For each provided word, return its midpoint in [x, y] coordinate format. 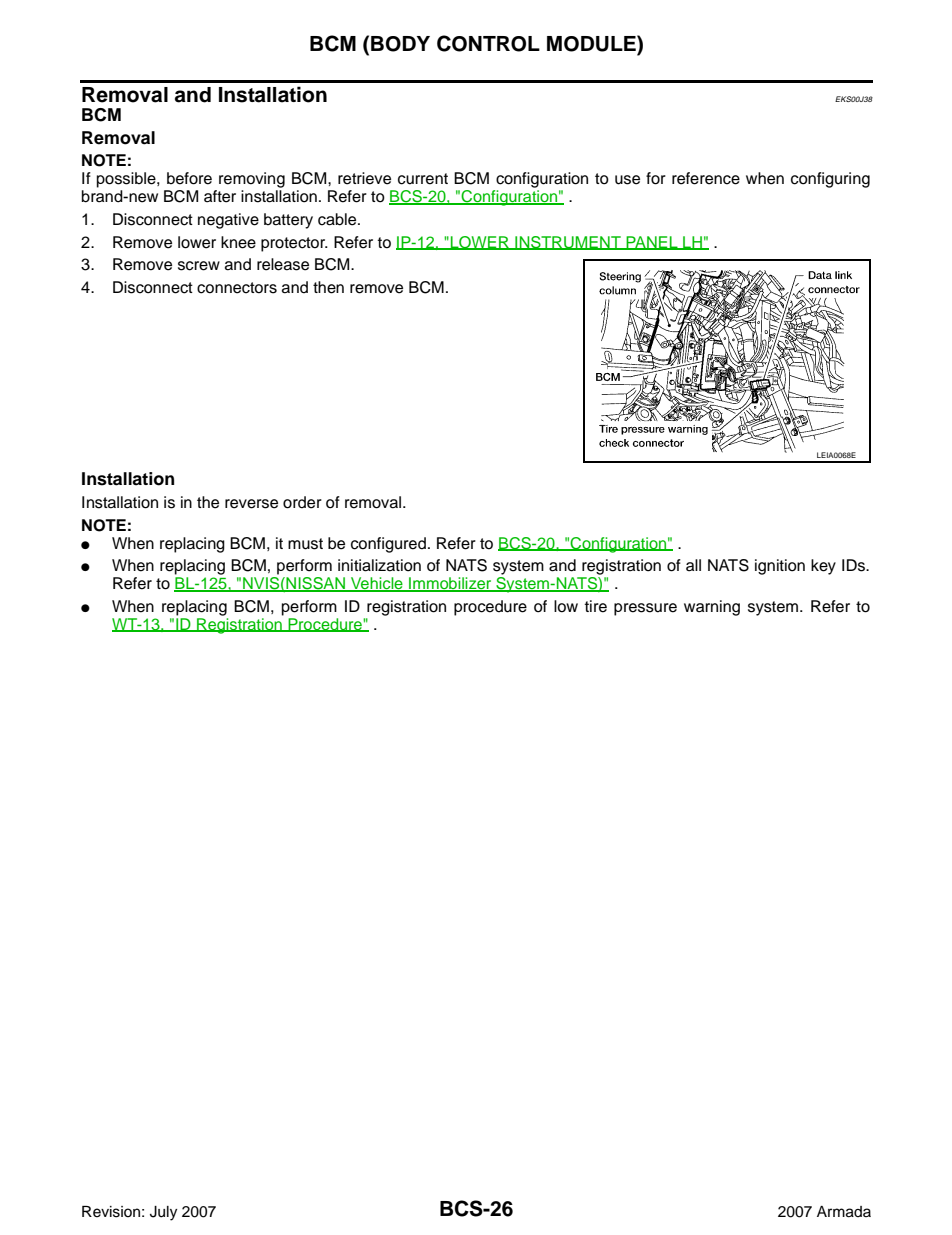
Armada [844, 1212]
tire [595, 606]
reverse [251, 504]
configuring [830, 180]
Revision [111, 1212]
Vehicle [377, 584]
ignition [780, 567]
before [189, 178]
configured [388, 545]
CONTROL [488, 43]
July [163, 1213]
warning [712, 608]
